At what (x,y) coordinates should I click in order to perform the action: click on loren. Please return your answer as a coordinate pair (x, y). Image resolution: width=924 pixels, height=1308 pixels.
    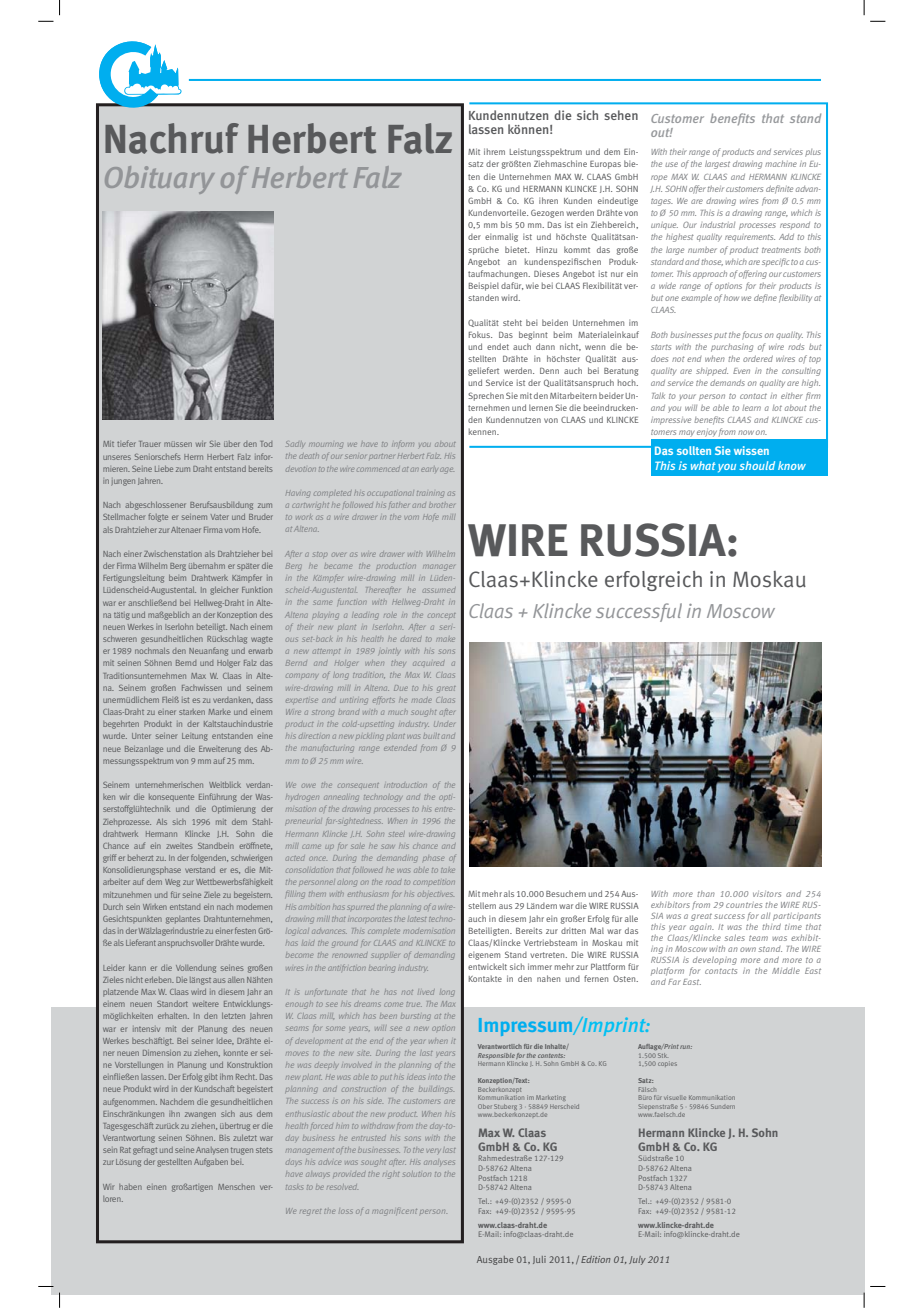
    Looking at the image, I should click on (113, 1199).
